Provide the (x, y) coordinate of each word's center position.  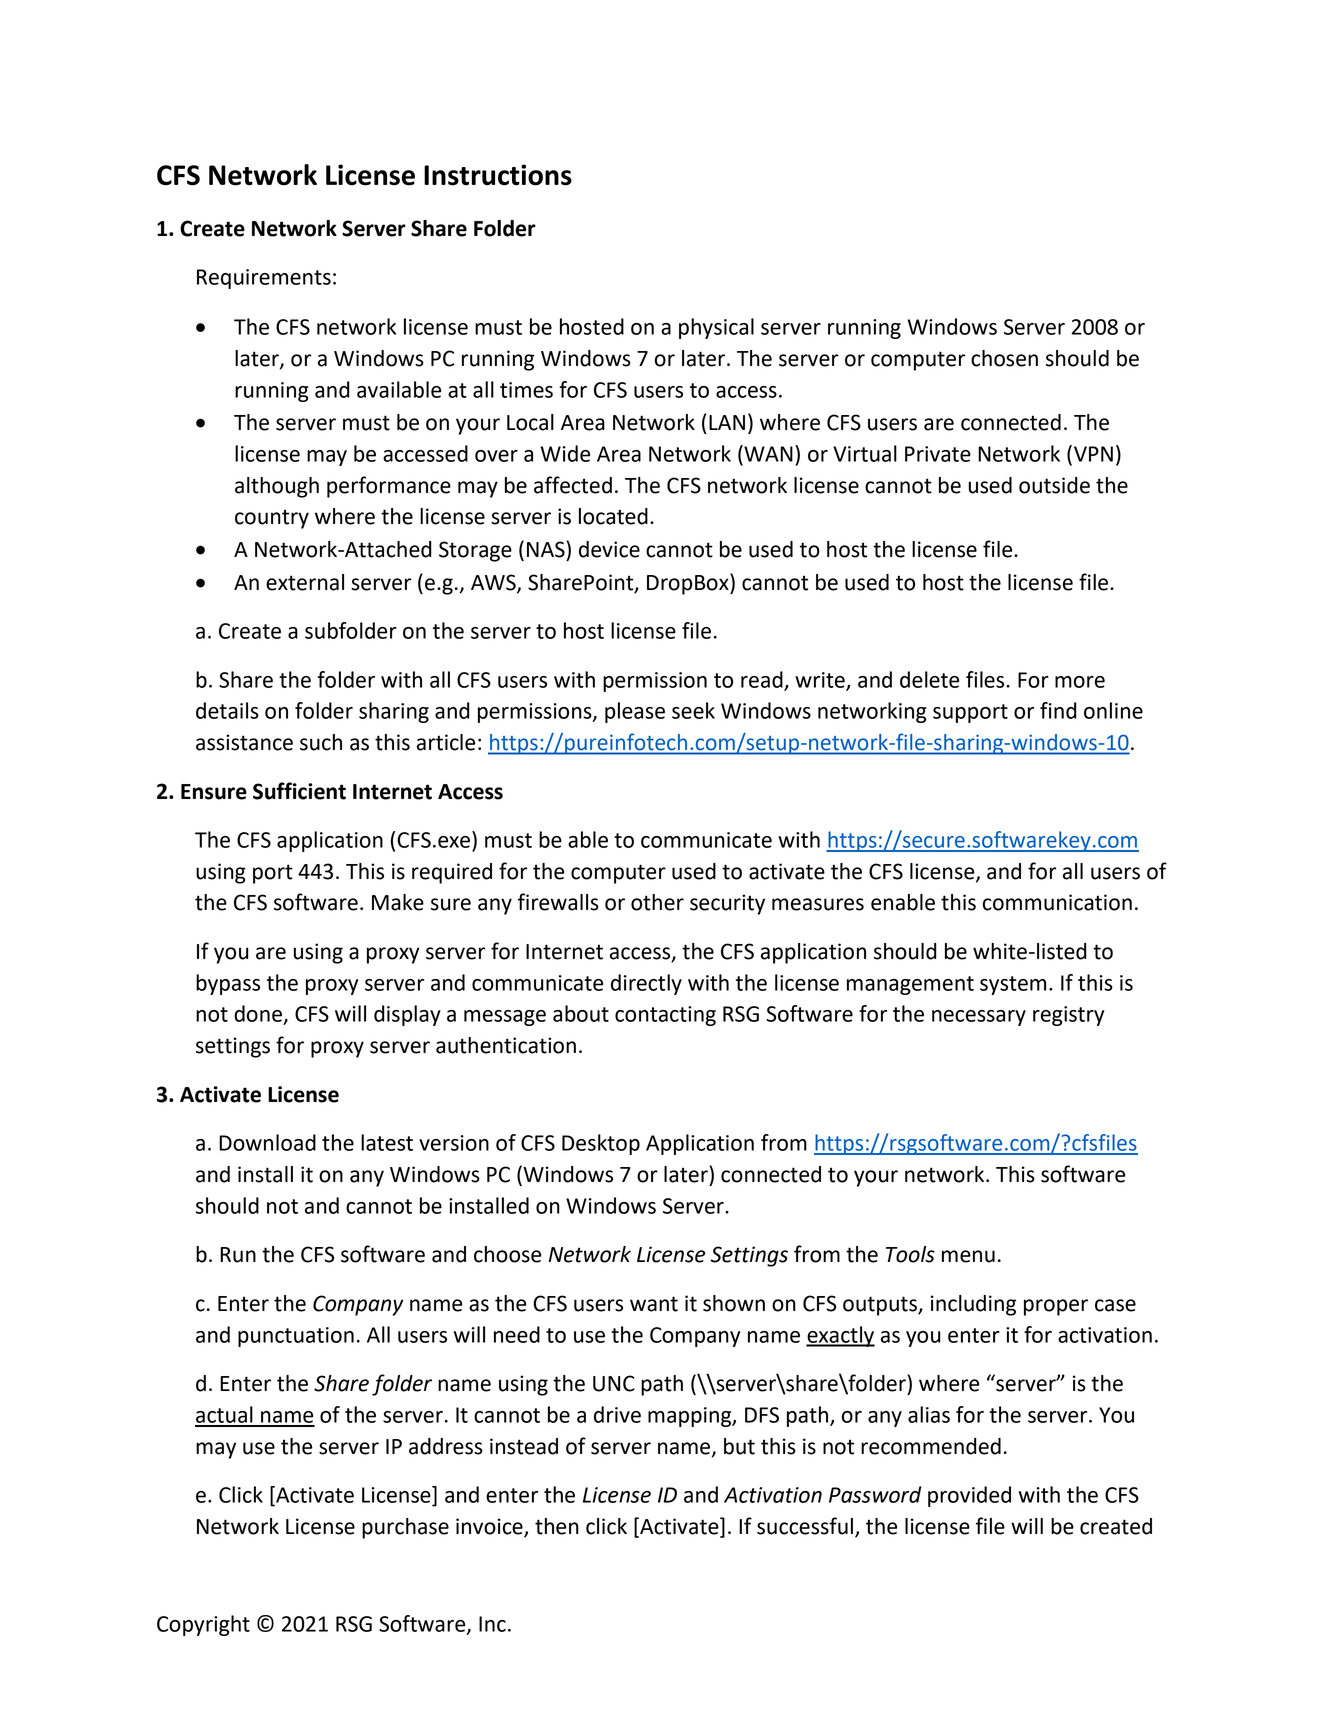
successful (805, 1526)
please (635, 712)
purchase (405, 1528)
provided (969, 1496)
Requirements (264, 279)
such (321, 742)
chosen (1004, 358)
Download (267, 1142)
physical (716, 328)
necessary (979, 1018)
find (1058, 710)
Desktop (601, 1144)
